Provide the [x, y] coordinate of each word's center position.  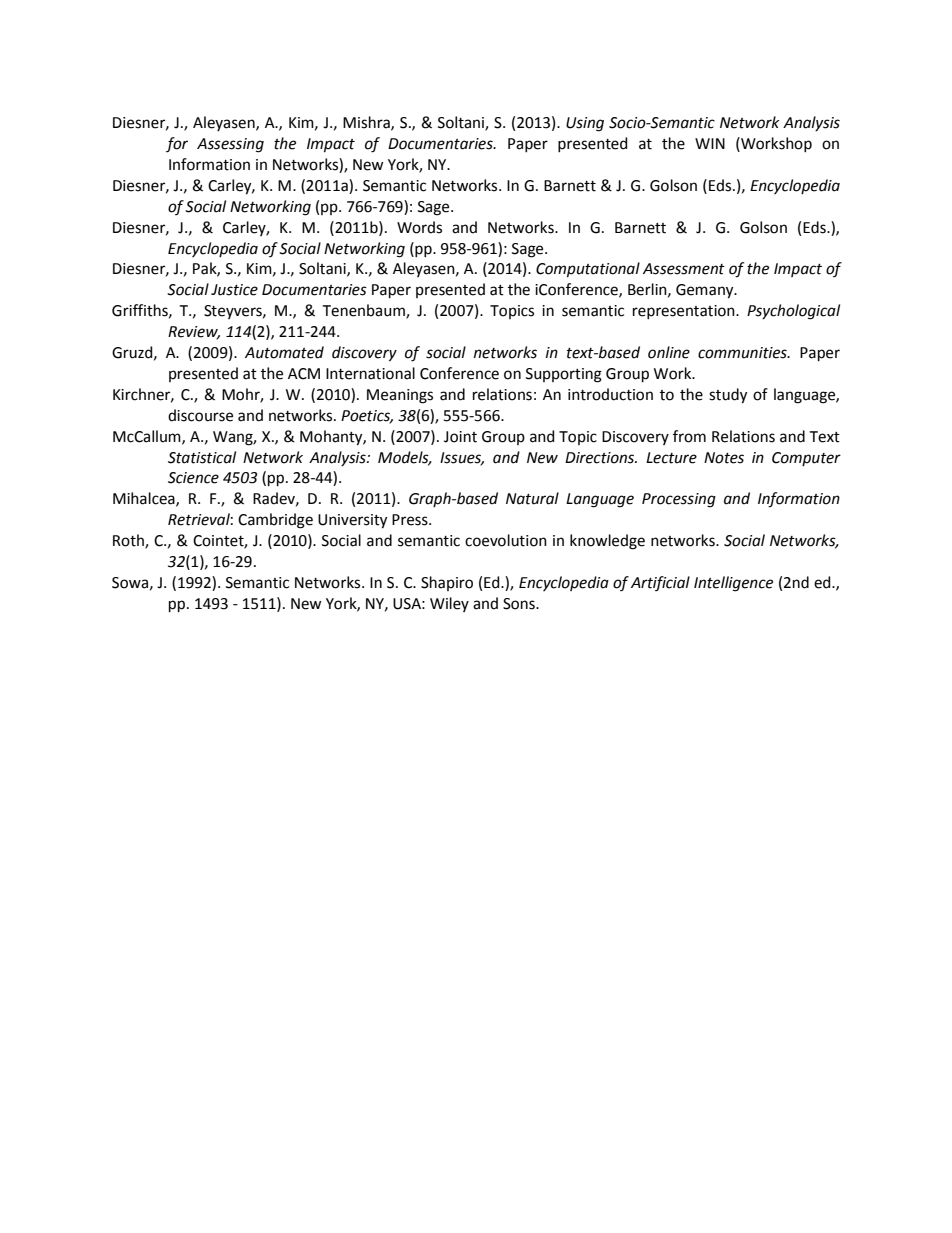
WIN [710, 143]
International [370, 373]
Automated [284, 352]
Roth [129, 541]
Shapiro [447, 583]
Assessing [230, 145]
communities [743, 353]
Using [585, 124]
